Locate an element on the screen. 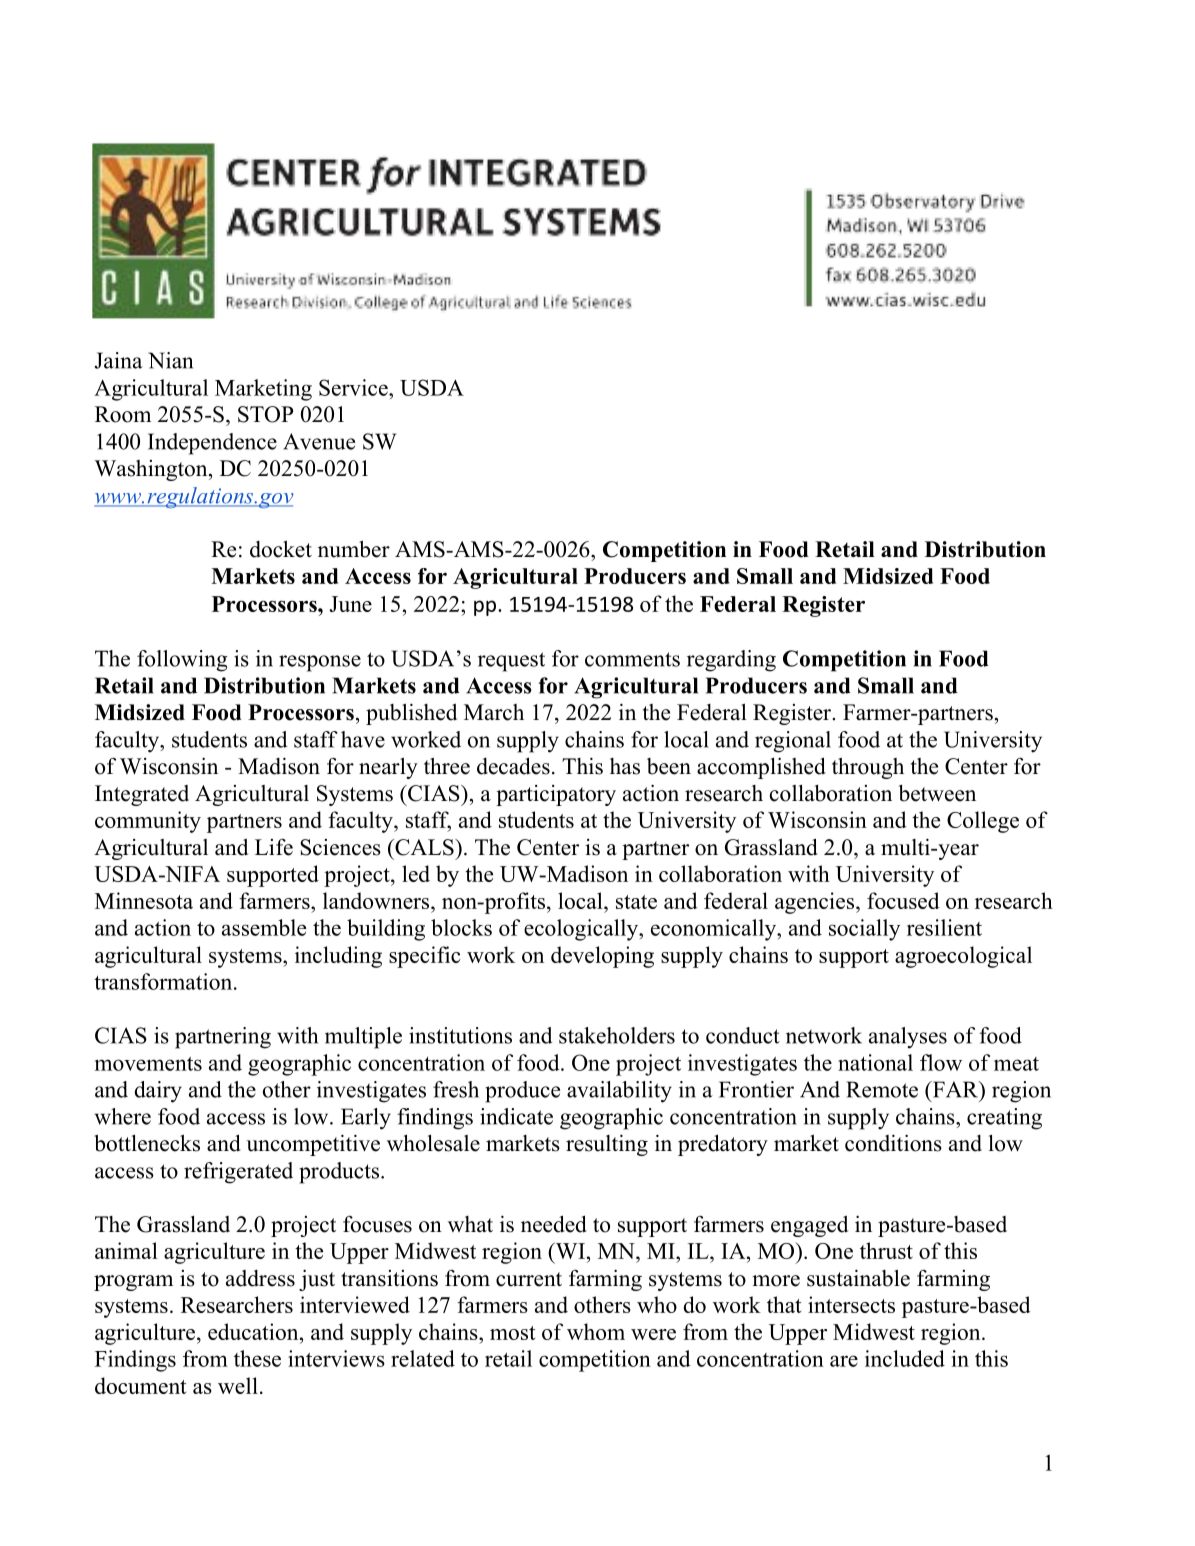 This screenshot has width=1195, height=1546. transformation is located at coordinates (164, 981).
